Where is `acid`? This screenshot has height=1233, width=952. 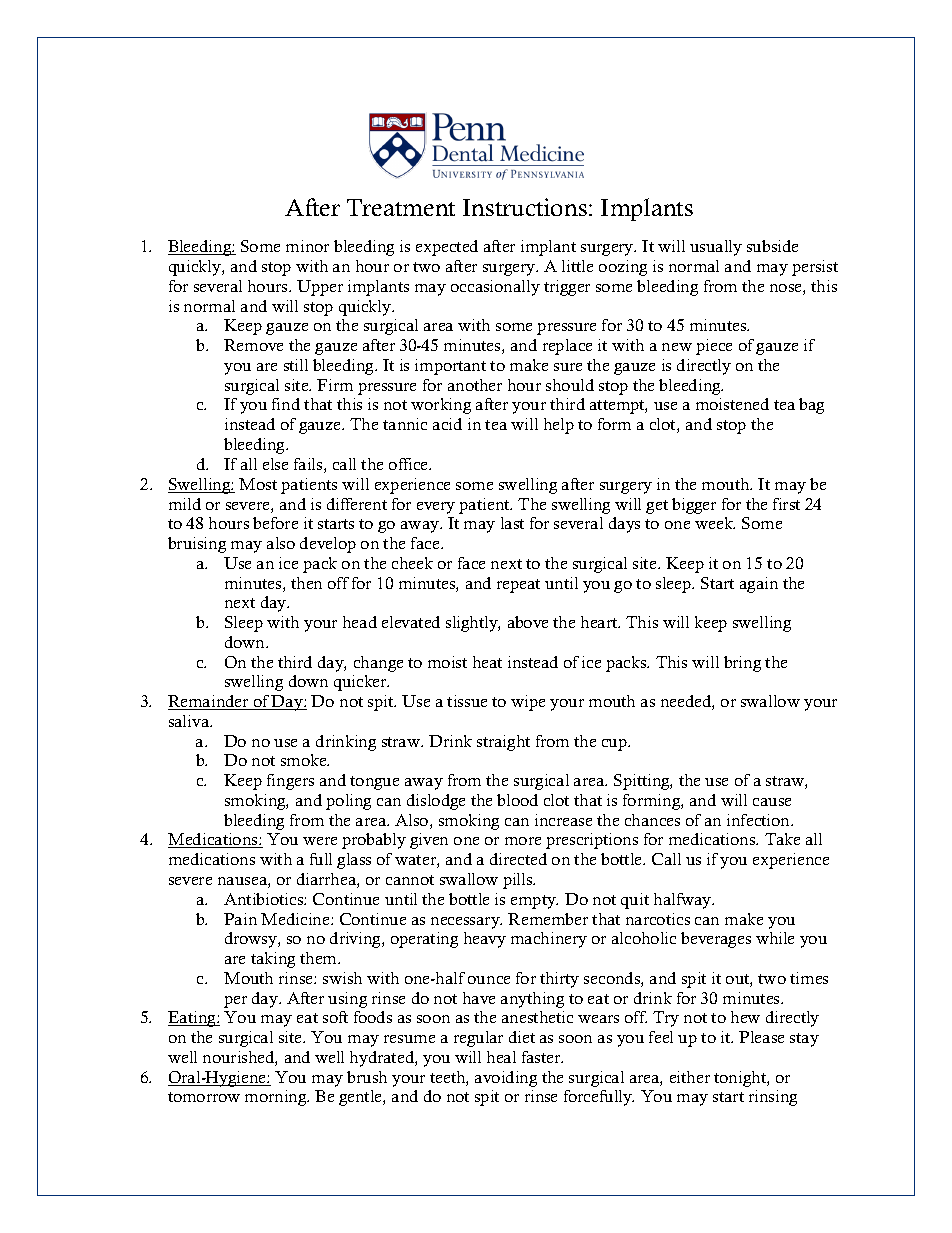 acid is located at coordinates (447, 424).
